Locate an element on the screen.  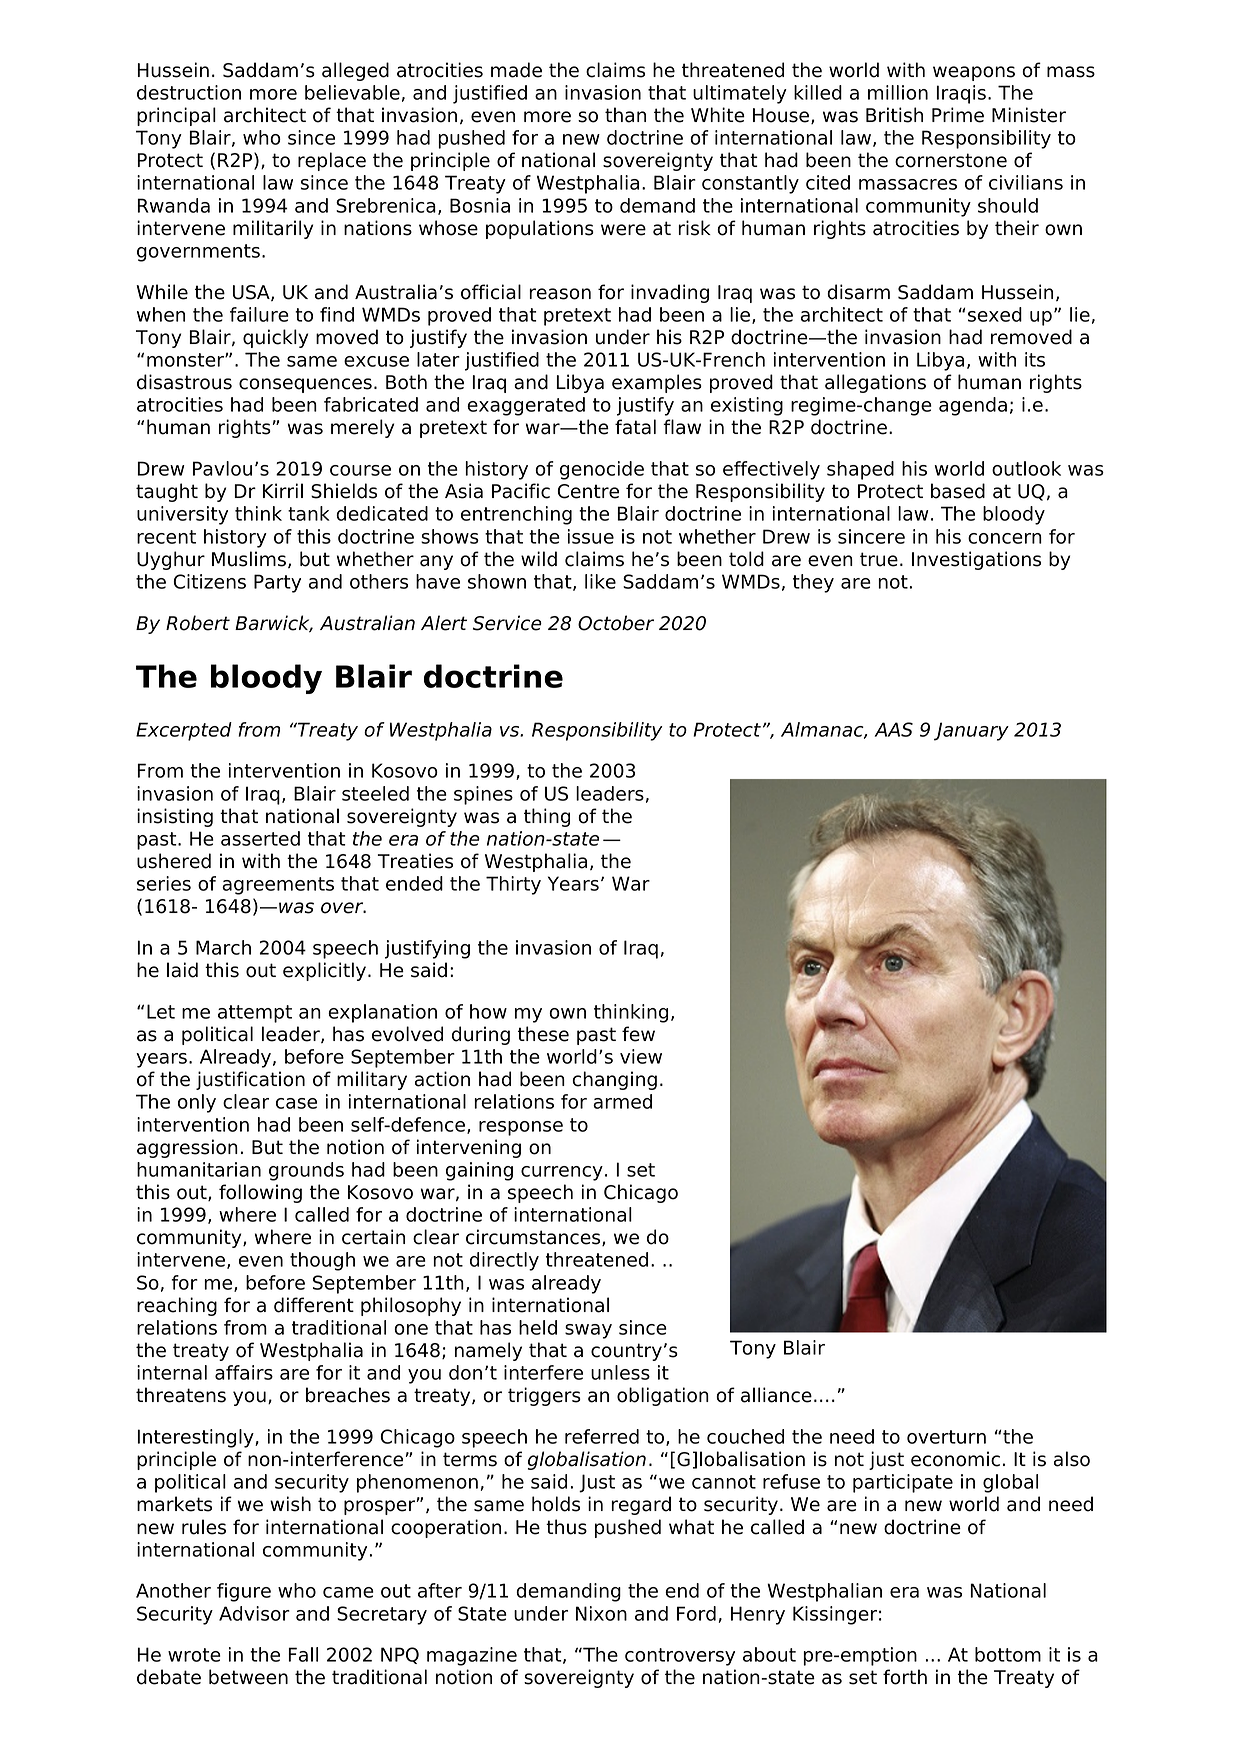
Advisor is located at coordinates (254, 1613).
